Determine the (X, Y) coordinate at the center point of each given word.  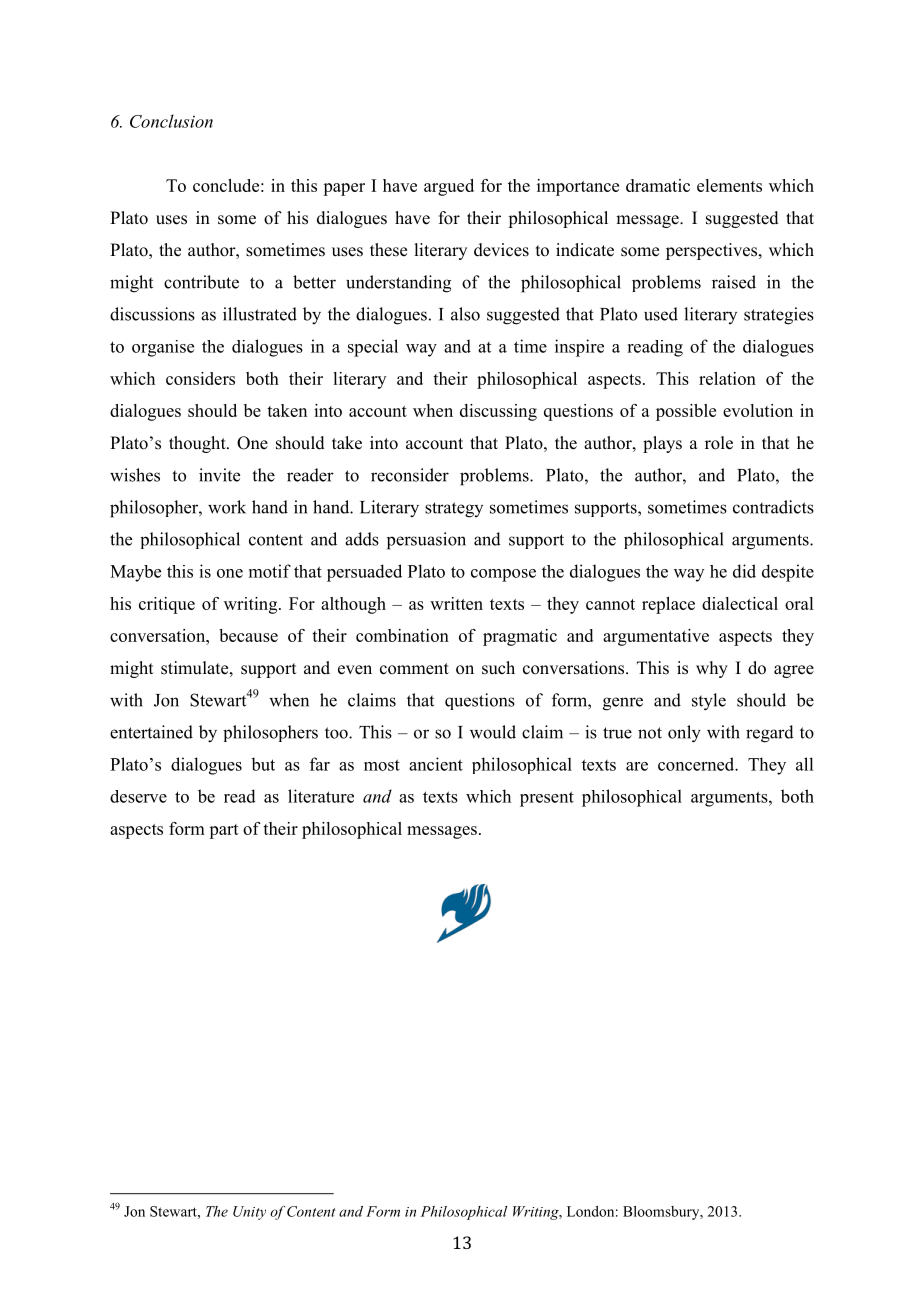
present (547, 799)
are (637, 766)
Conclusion (171, 121)
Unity (249, 1213)
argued (449, 187)
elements (729, 185)
